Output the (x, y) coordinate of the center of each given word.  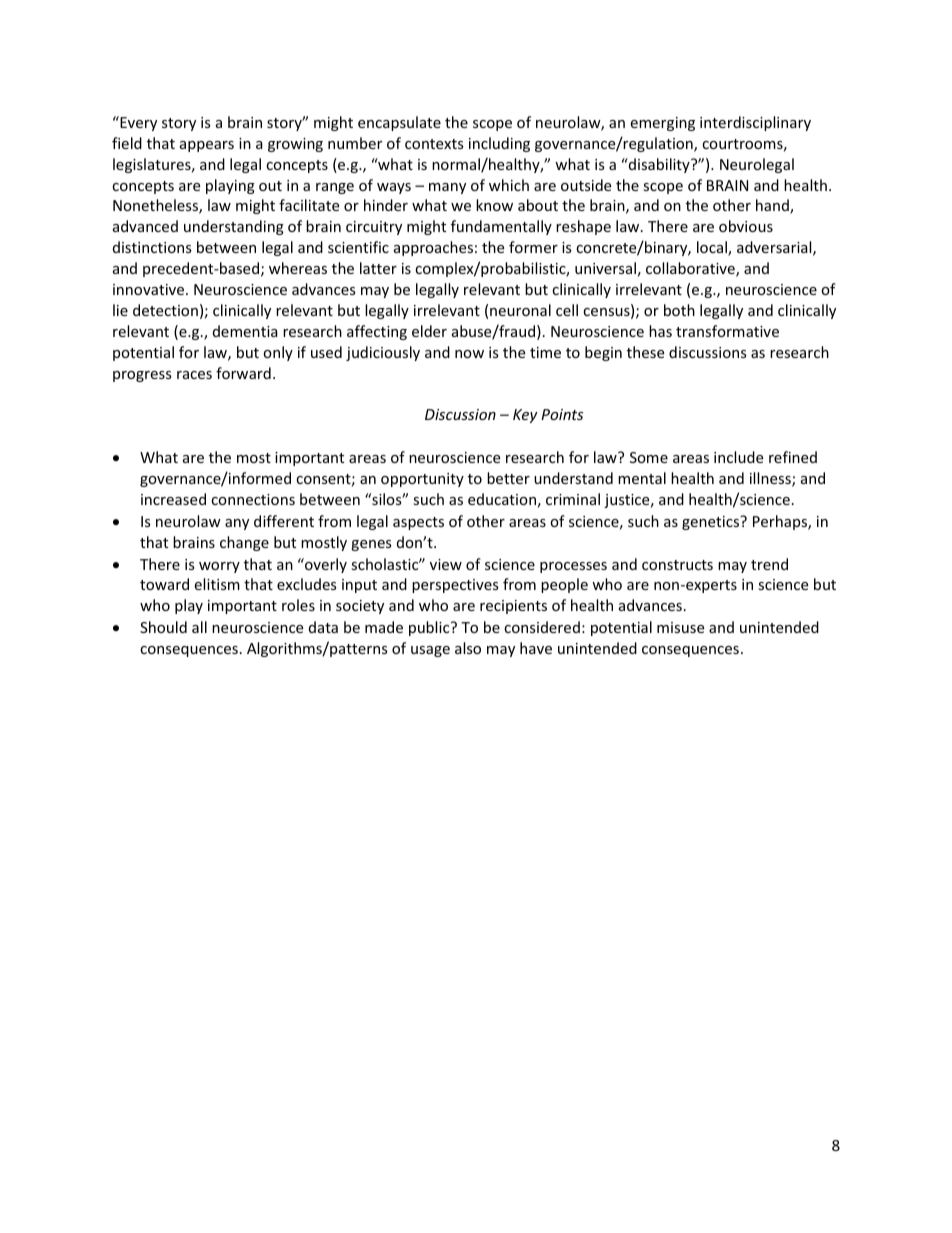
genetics (712, 522)
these (645, 352)
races (194, 375)
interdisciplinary (755, 123)
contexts (434, 144)
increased (173, 499)
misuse (680, 627)
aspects (418, 523)
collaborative (691, 269)
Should (163, 627)
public (430, 628)
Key (525, 416)
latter (378, 268)
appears (207, 146)
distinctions (152, 247)
